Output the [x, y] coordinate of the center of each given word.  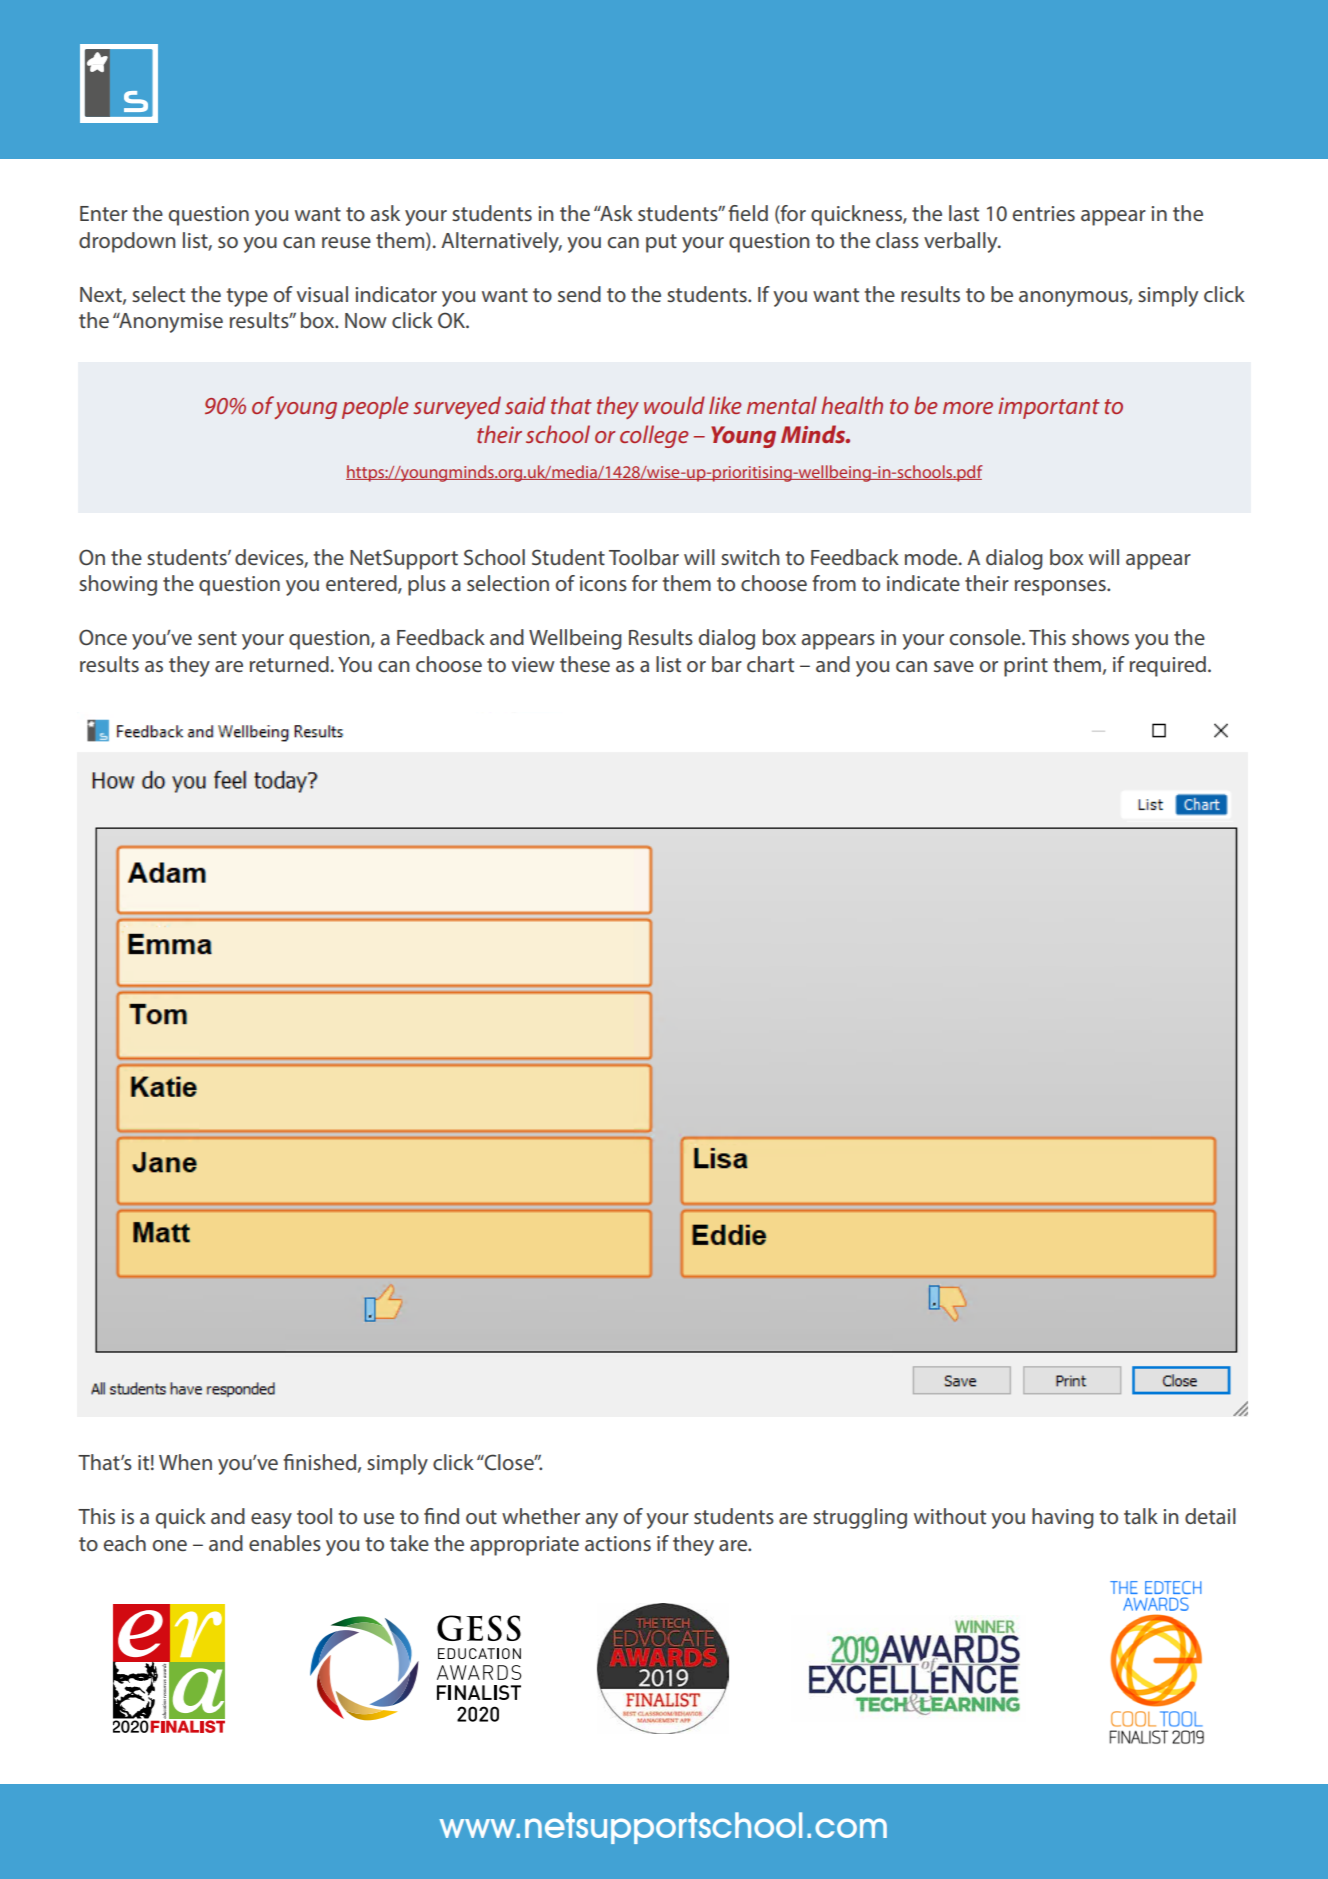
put [661, 243]
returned [289, 664]
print [1026, 667]
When [185, 1462]
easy [271, 1521]
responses [1061, 588]
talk [1141, 1516]
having [1063, 1518]
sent [217, 638]
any [601, 1521]
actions [618, 1543]
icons [603, 583]
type [247, 297]
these [585, 664]
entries [1044, 213]
